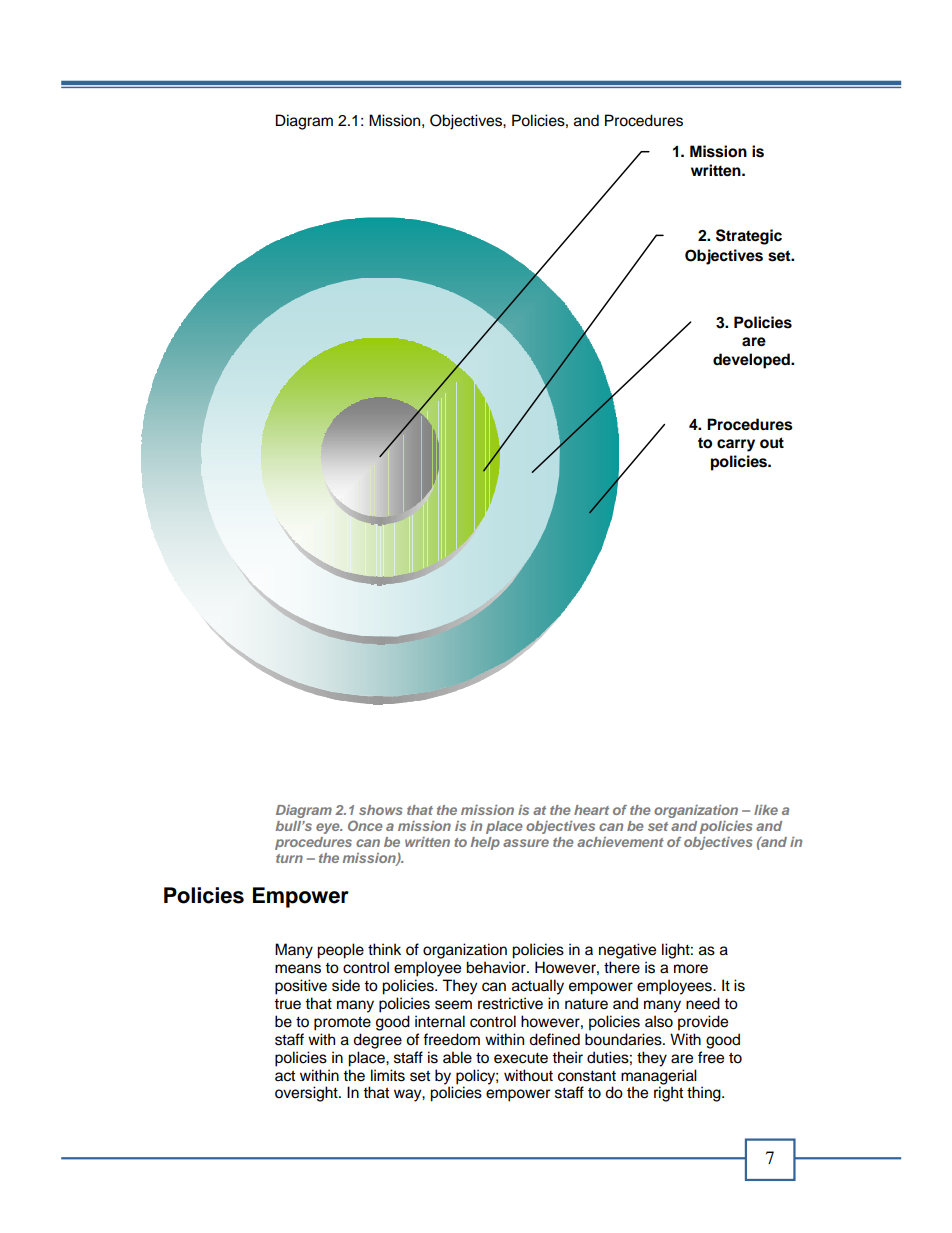 Image resolution: width=952 pixels, height=1233 pixels. Describe the element at coordinates (591, 810) in the screenshot. I see `heart` at that location.
